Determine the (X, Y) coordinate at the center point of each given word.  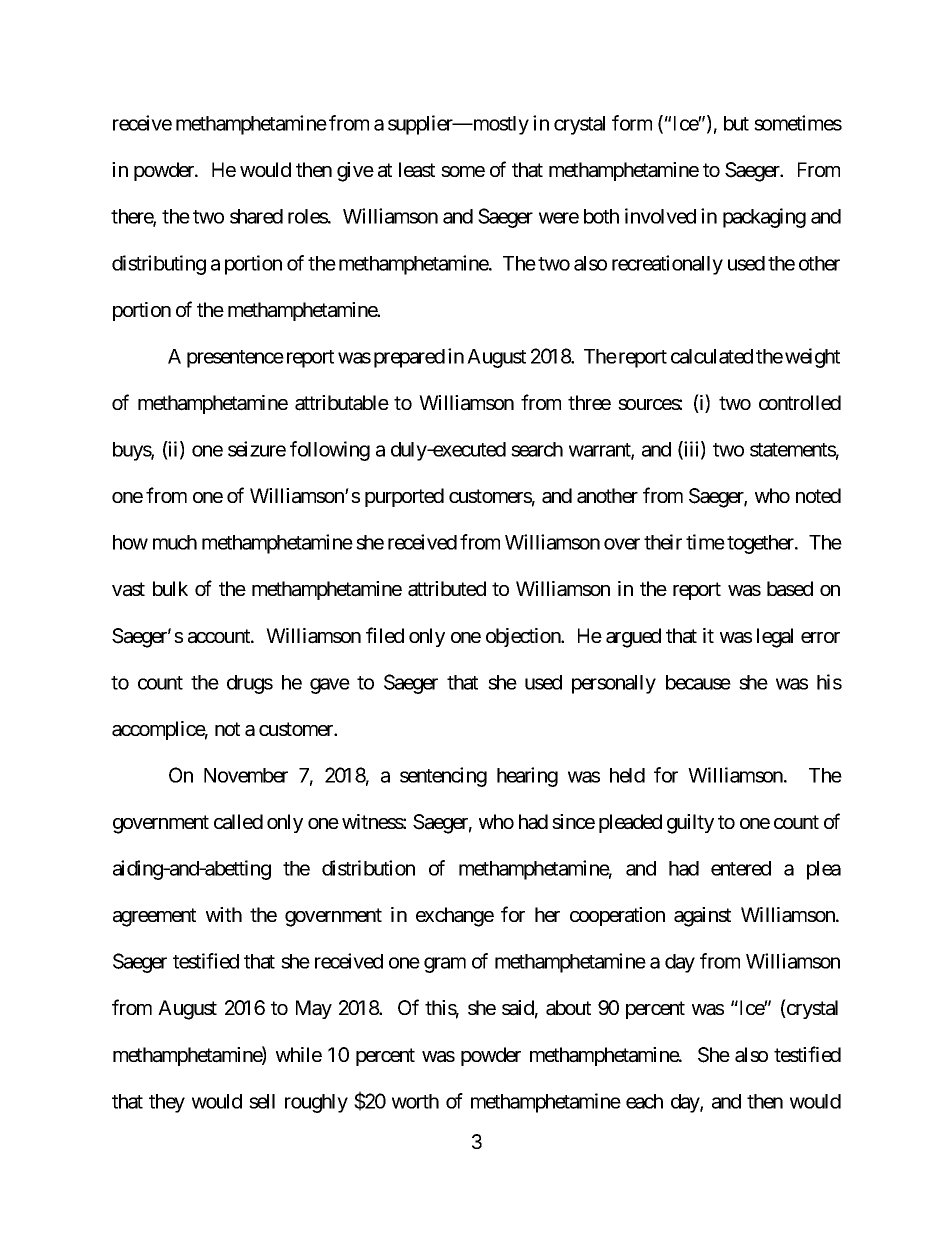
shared (256, 216)
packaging (764, 218)
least (417, 170)
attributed (447, 589)
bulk (170, 588)
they (167, 1103)
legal (775, 638)
